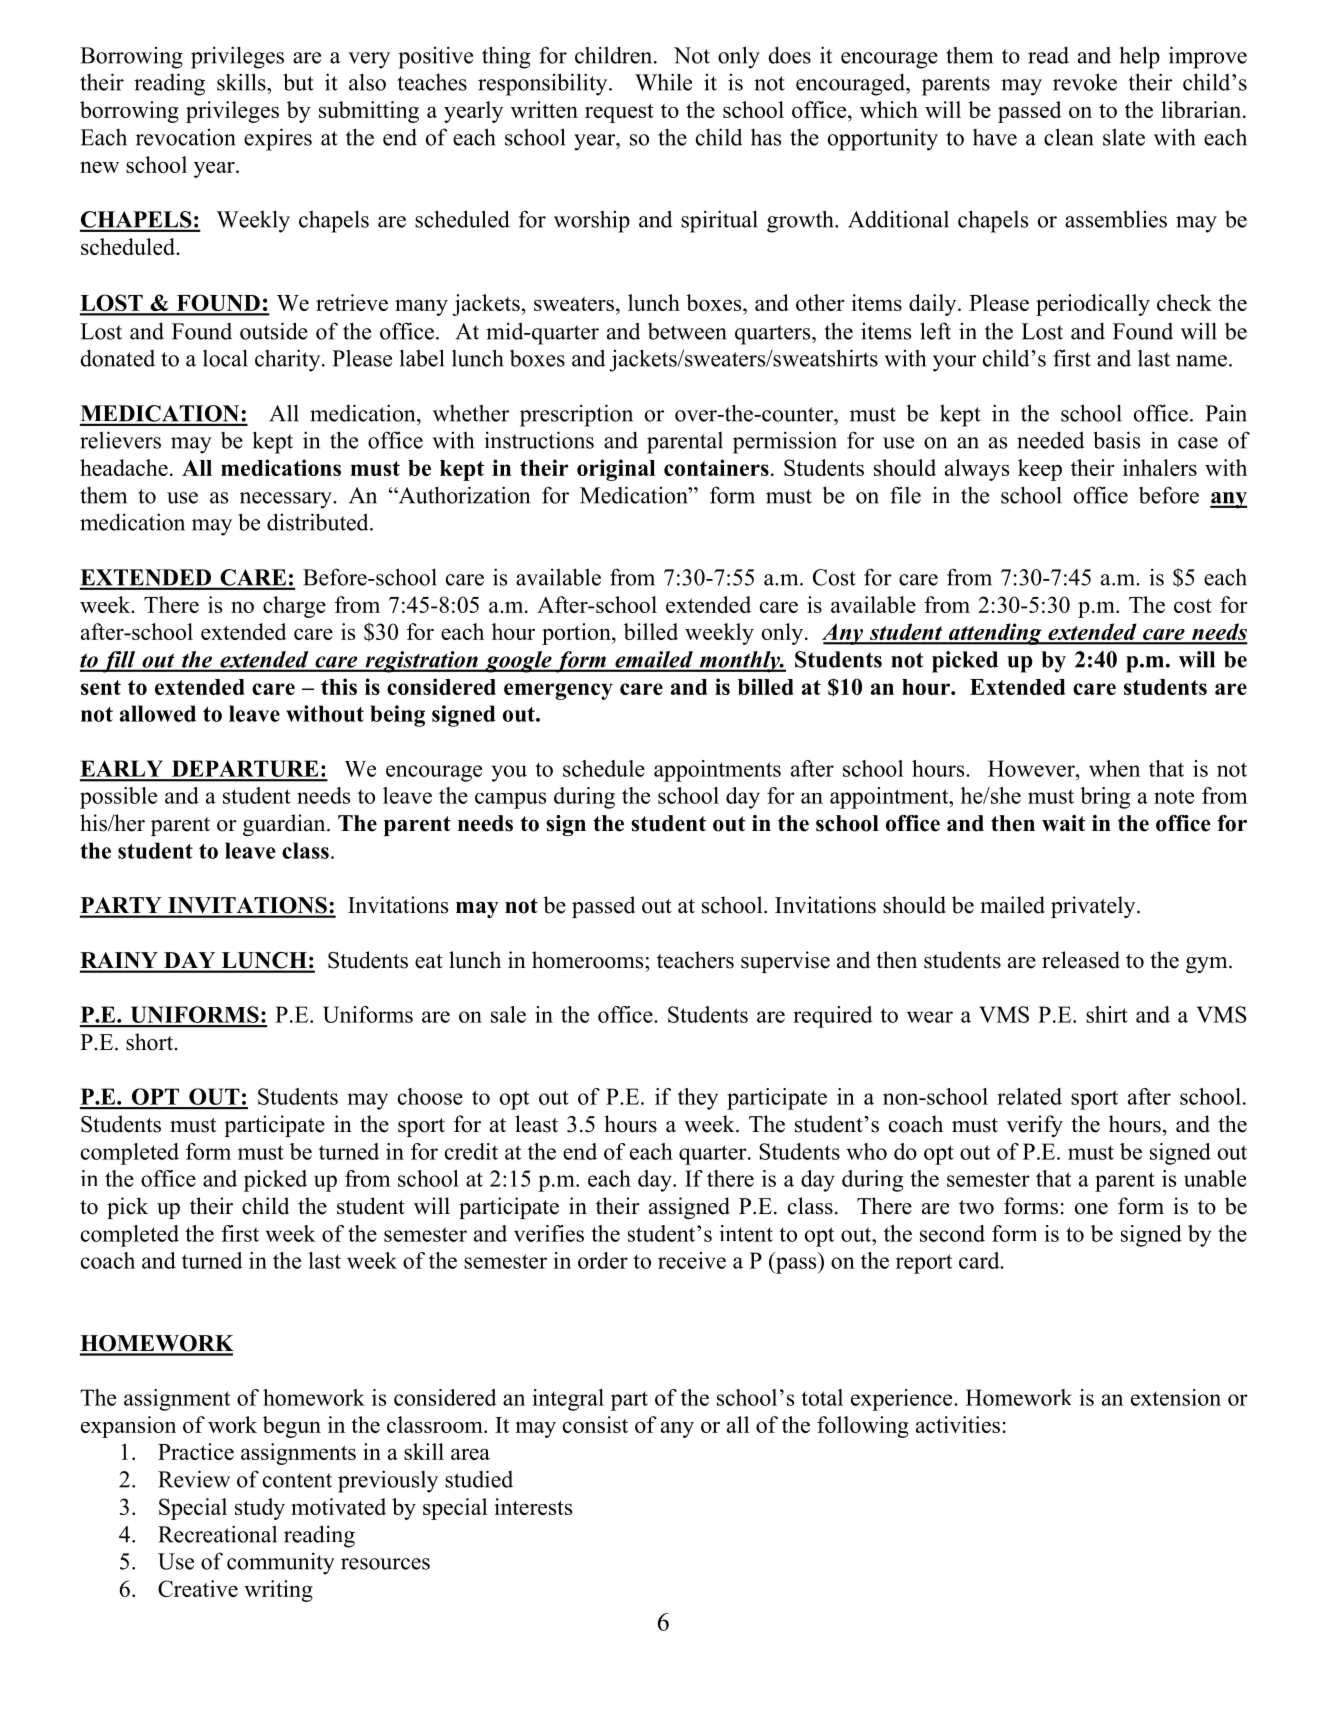  Describe the element at coordinates (663, 82) in the document. I see `While` at that location.
